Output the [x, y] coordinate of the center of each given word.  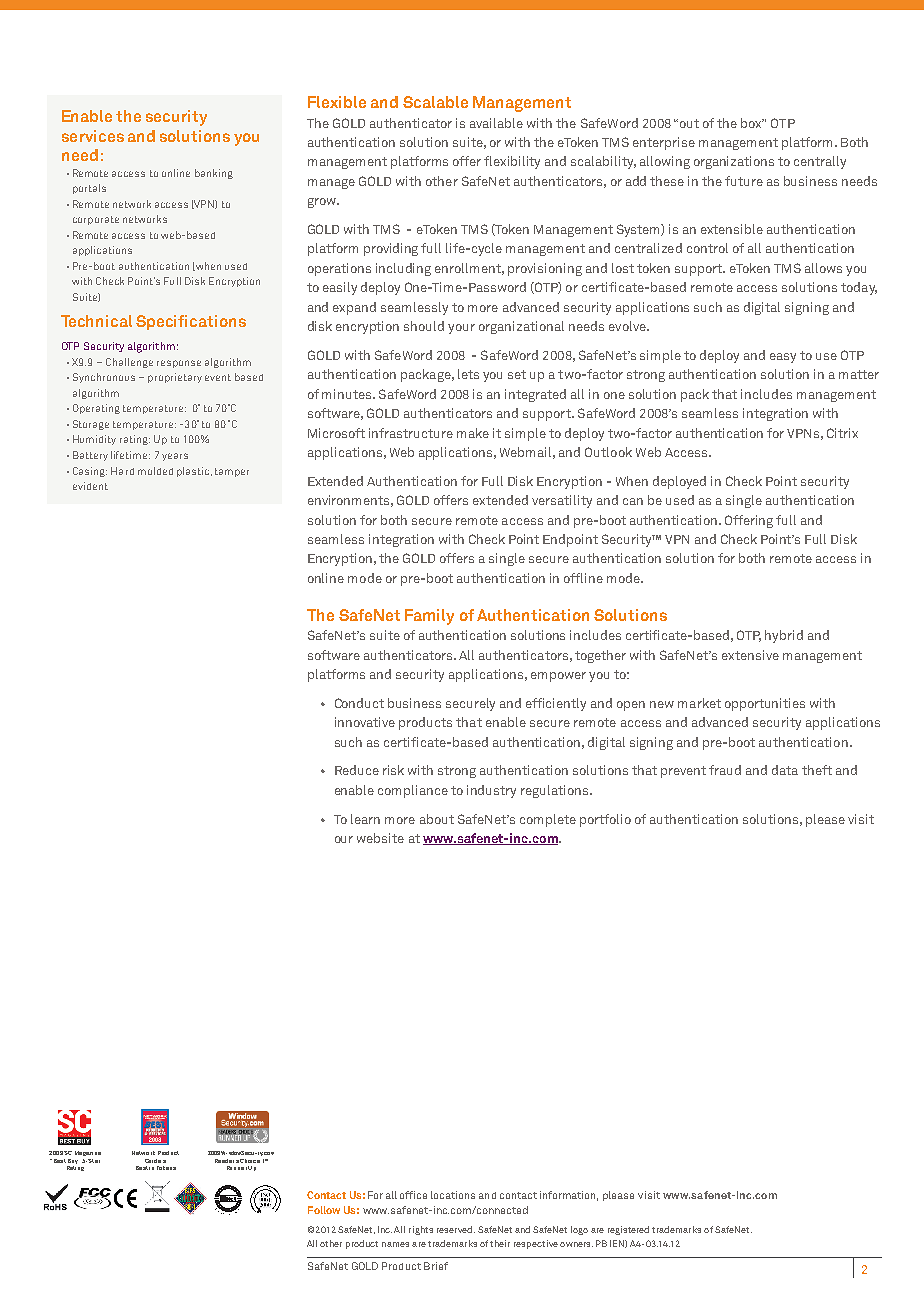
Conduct [359, 703]
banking [214, 174]
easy [783, 358]
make [473, 433]
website [380, 838]
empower [558, 677]
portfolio [605, 820]
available [496, 123]
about [437, 819]
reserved [456, 1229]
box [752, 123]
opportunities [765, 704]
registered [628, 1230]
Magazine [88, 1153]
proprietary [175, 378]
